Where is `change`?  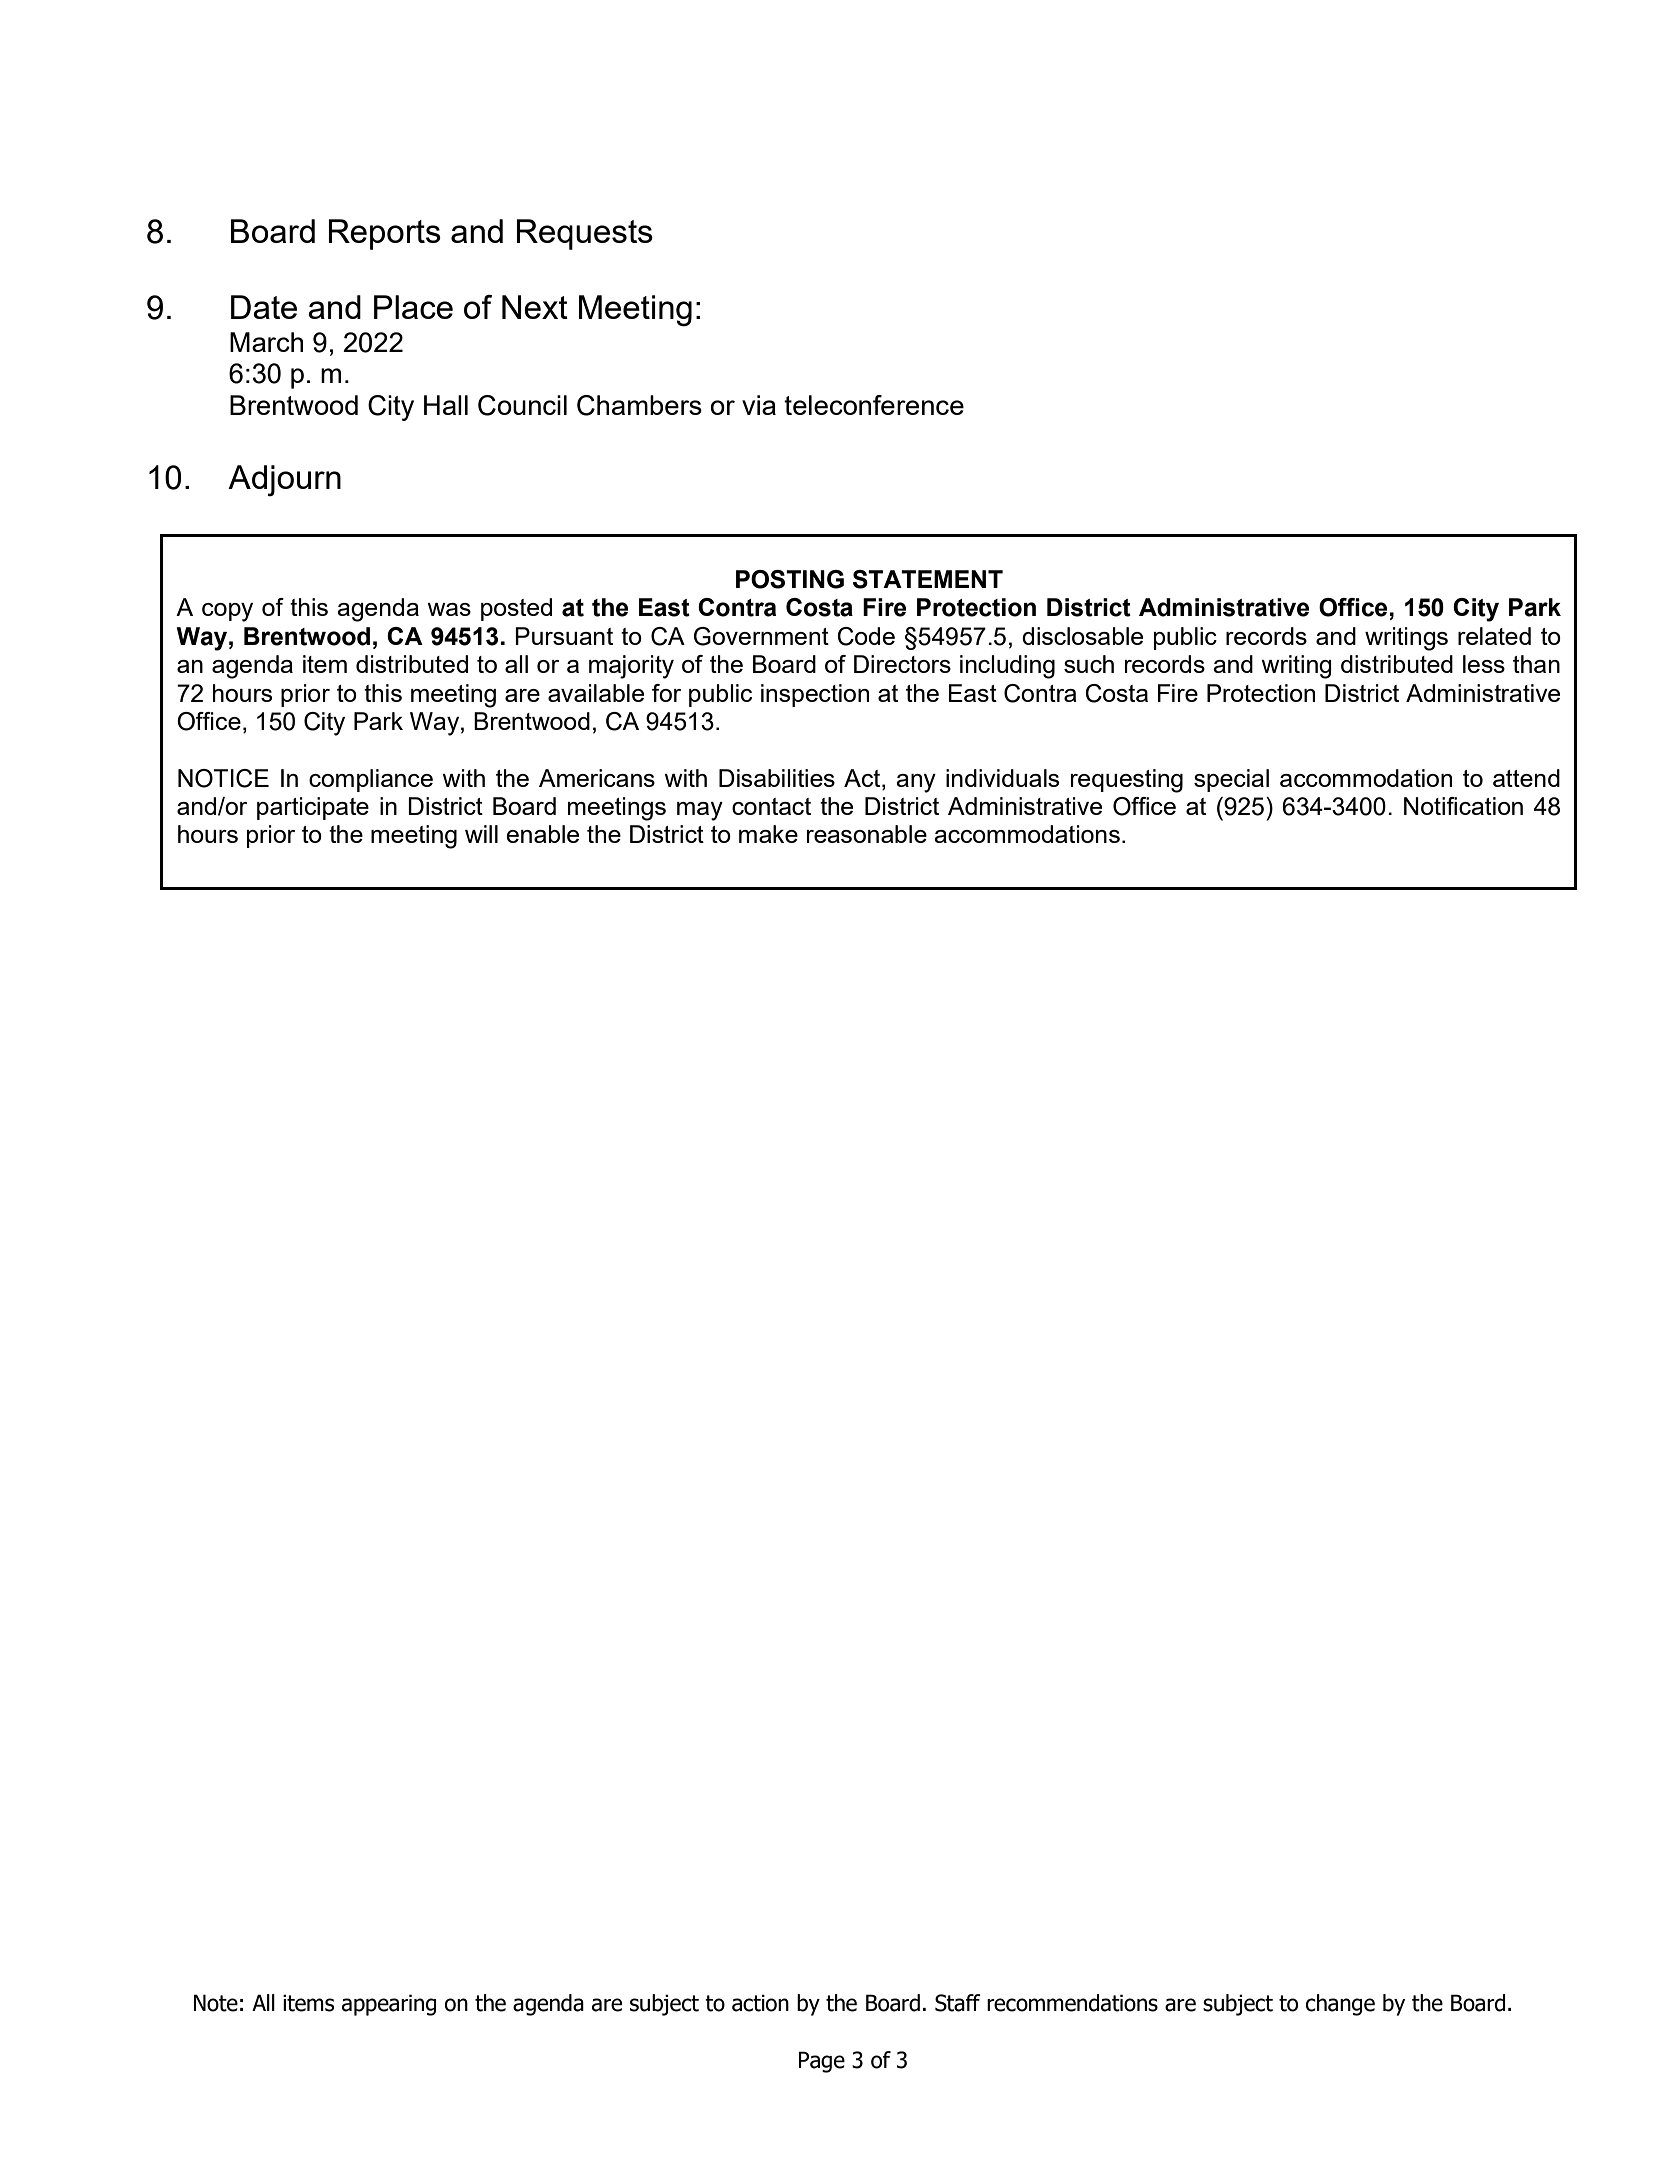
change is located at coordinates (1340, 2005).
